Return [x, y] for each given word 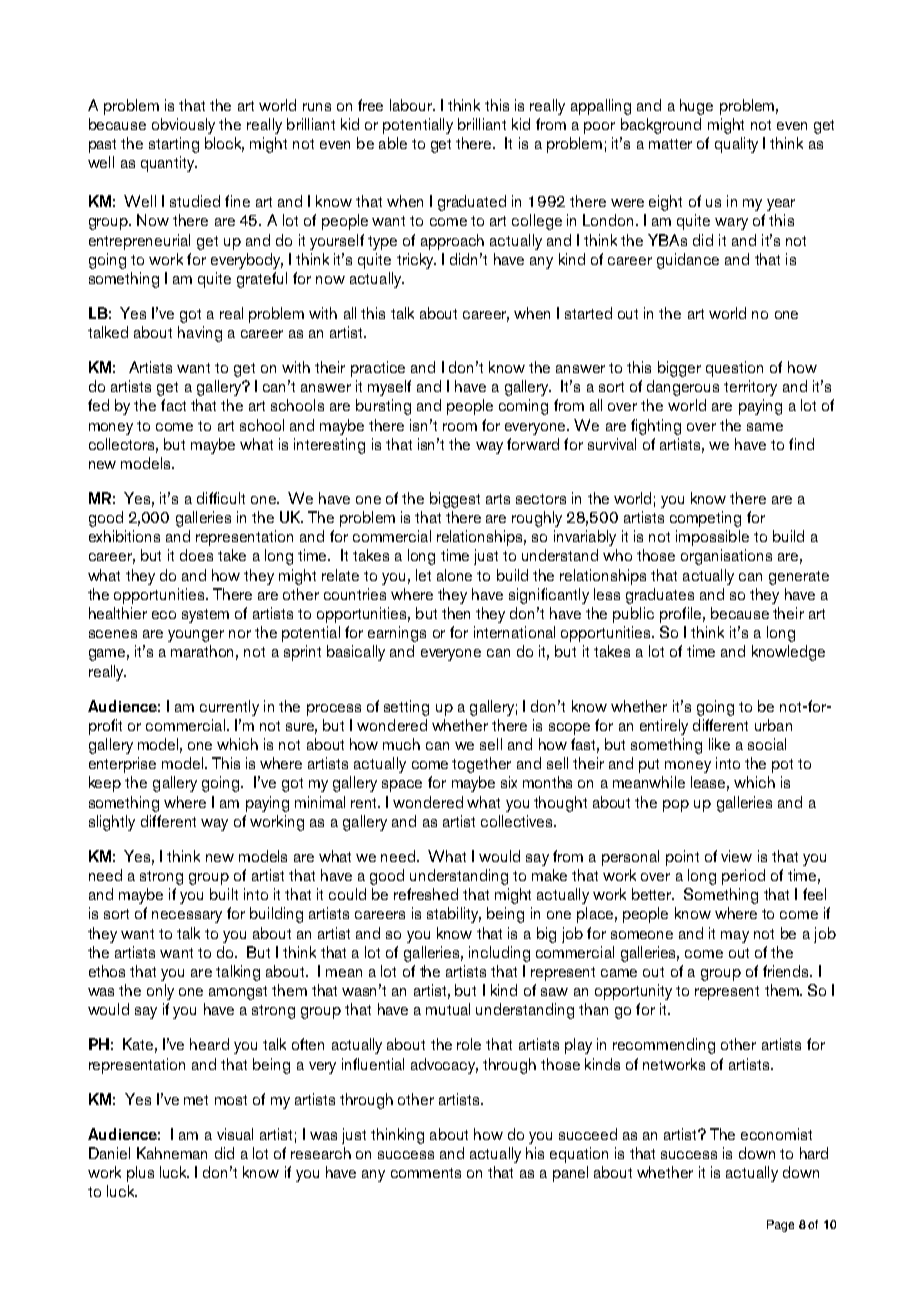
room [460, 427]
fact [173, 405]
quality [736, 145]
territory [750, 388]
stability [454, 915]
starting [174, 145]
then [456, 613]
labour [412, 105]
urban [773, 725]
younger [196, 636]
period [743, 877]
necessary [187, 917]
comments [426, 1173]
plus [140, 1174]
